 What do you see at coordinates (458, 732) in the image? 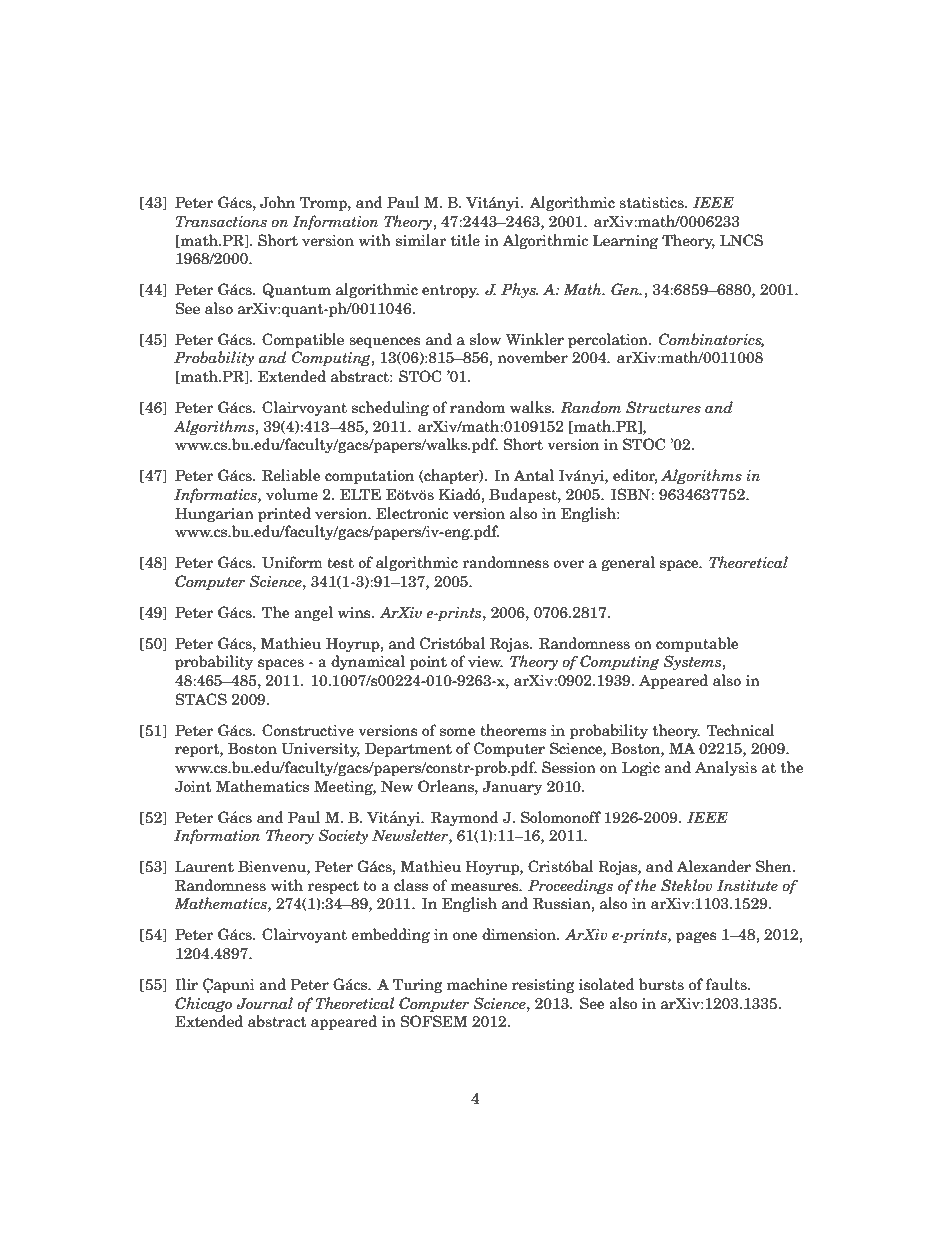
I see `some` at bounding box center [458, 732].
